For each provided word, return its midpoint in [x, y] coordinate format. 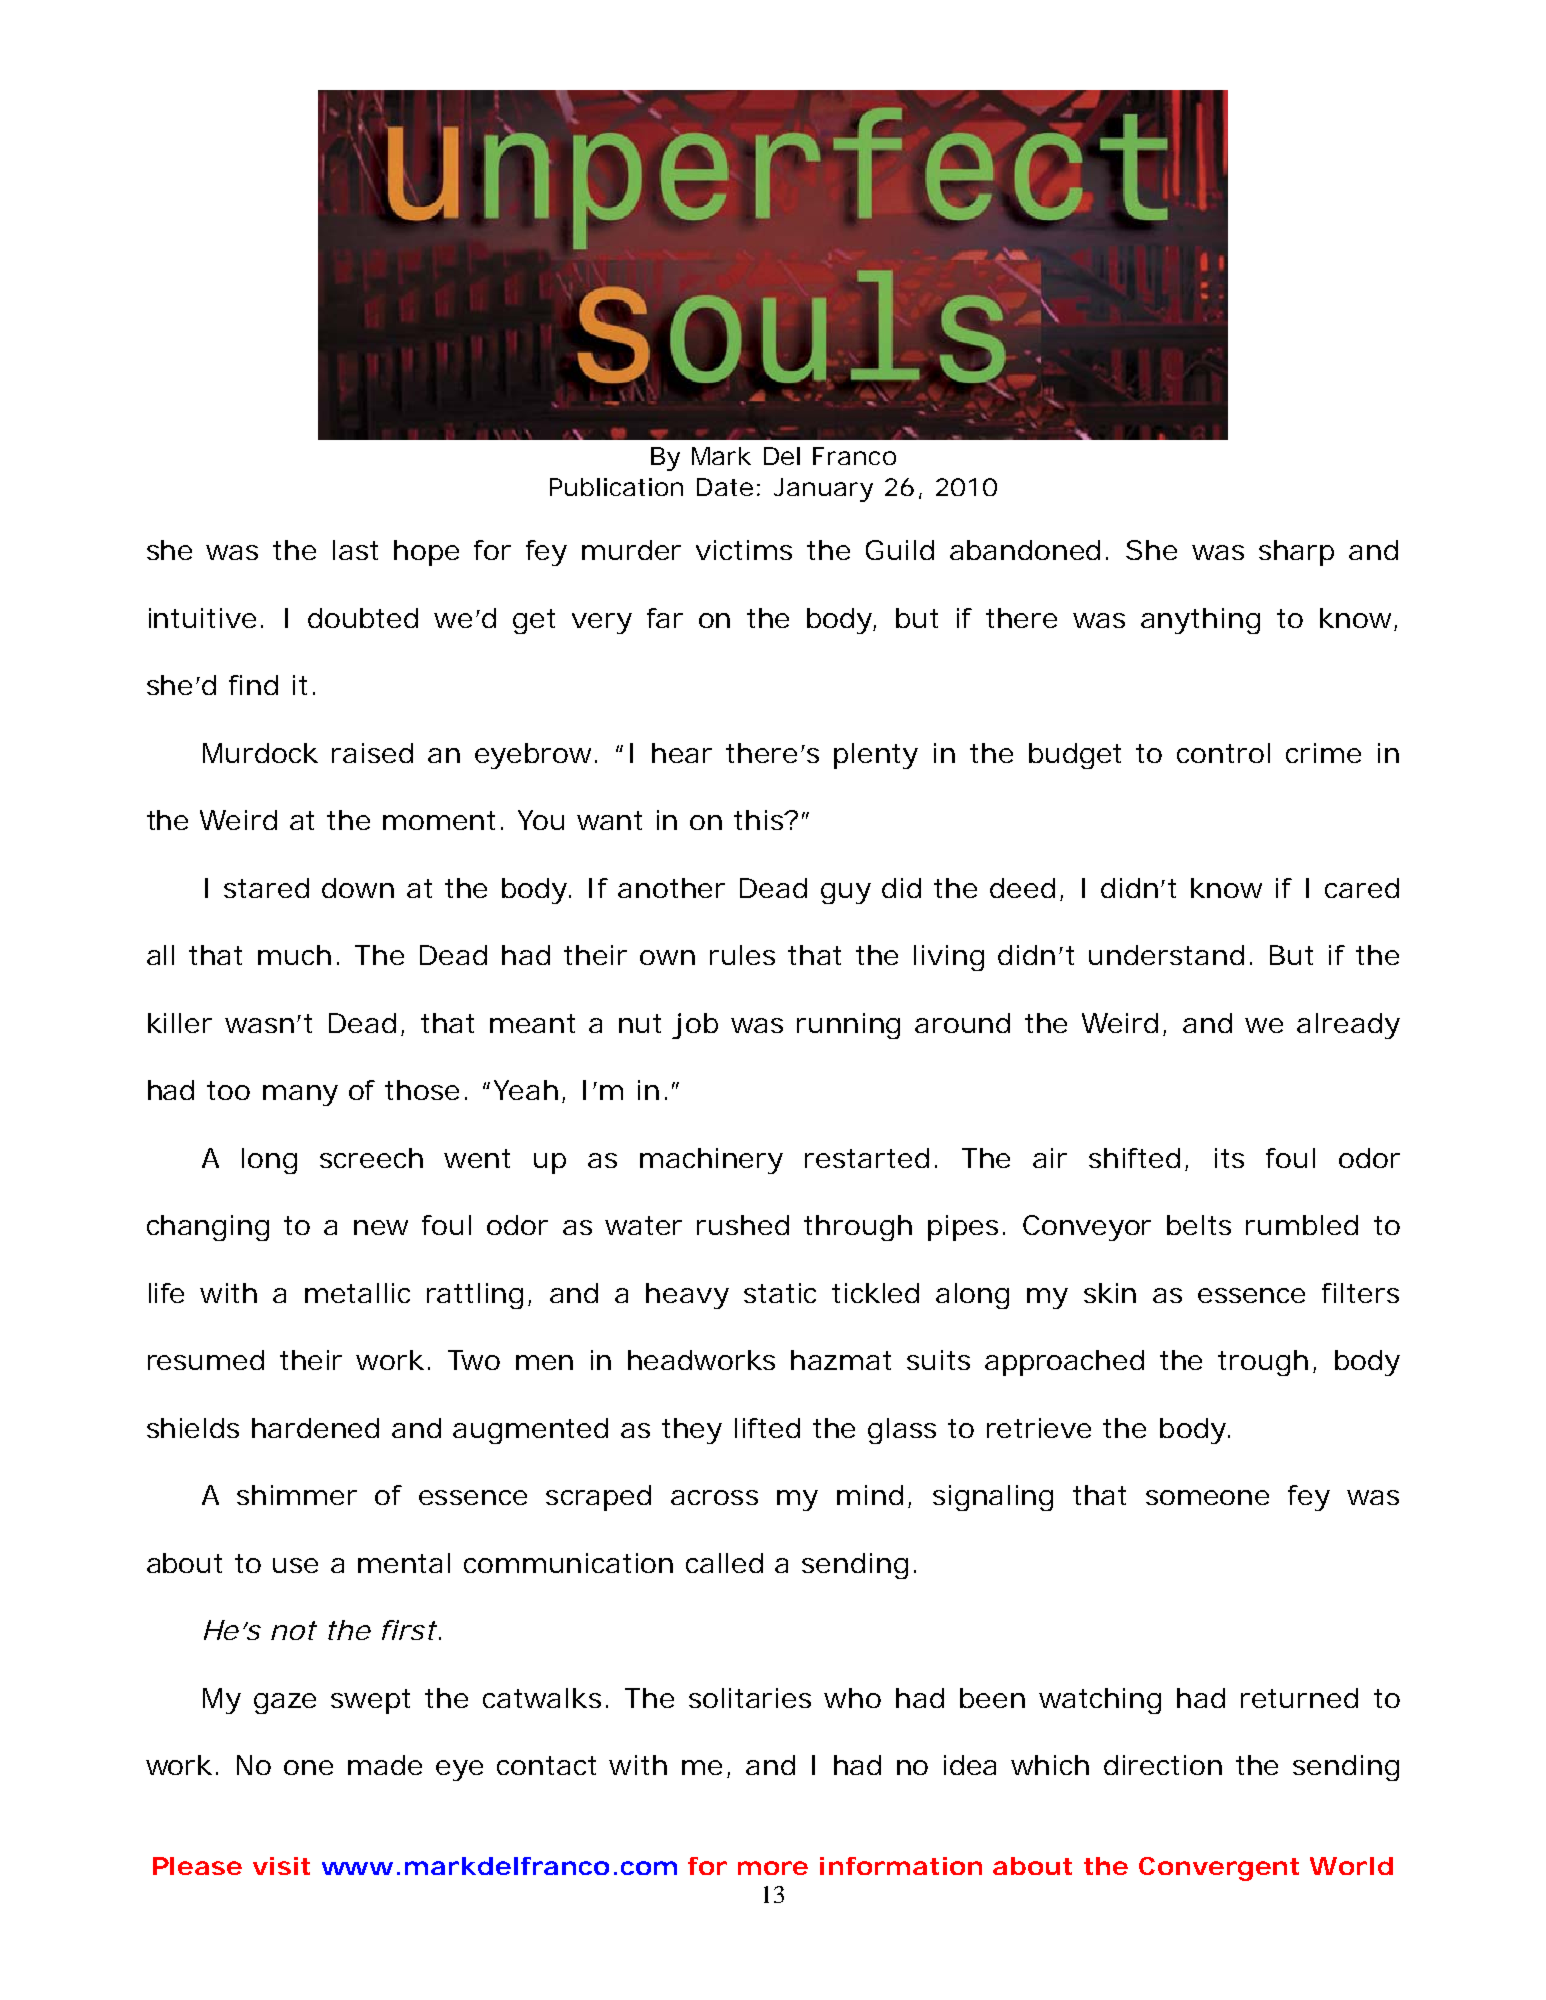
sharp [1296, 553]
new [381, 1227]
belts [1199, 1225]
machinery [711, 1161]
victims [744, 550]
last [355, 550]
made [385, 1765]
